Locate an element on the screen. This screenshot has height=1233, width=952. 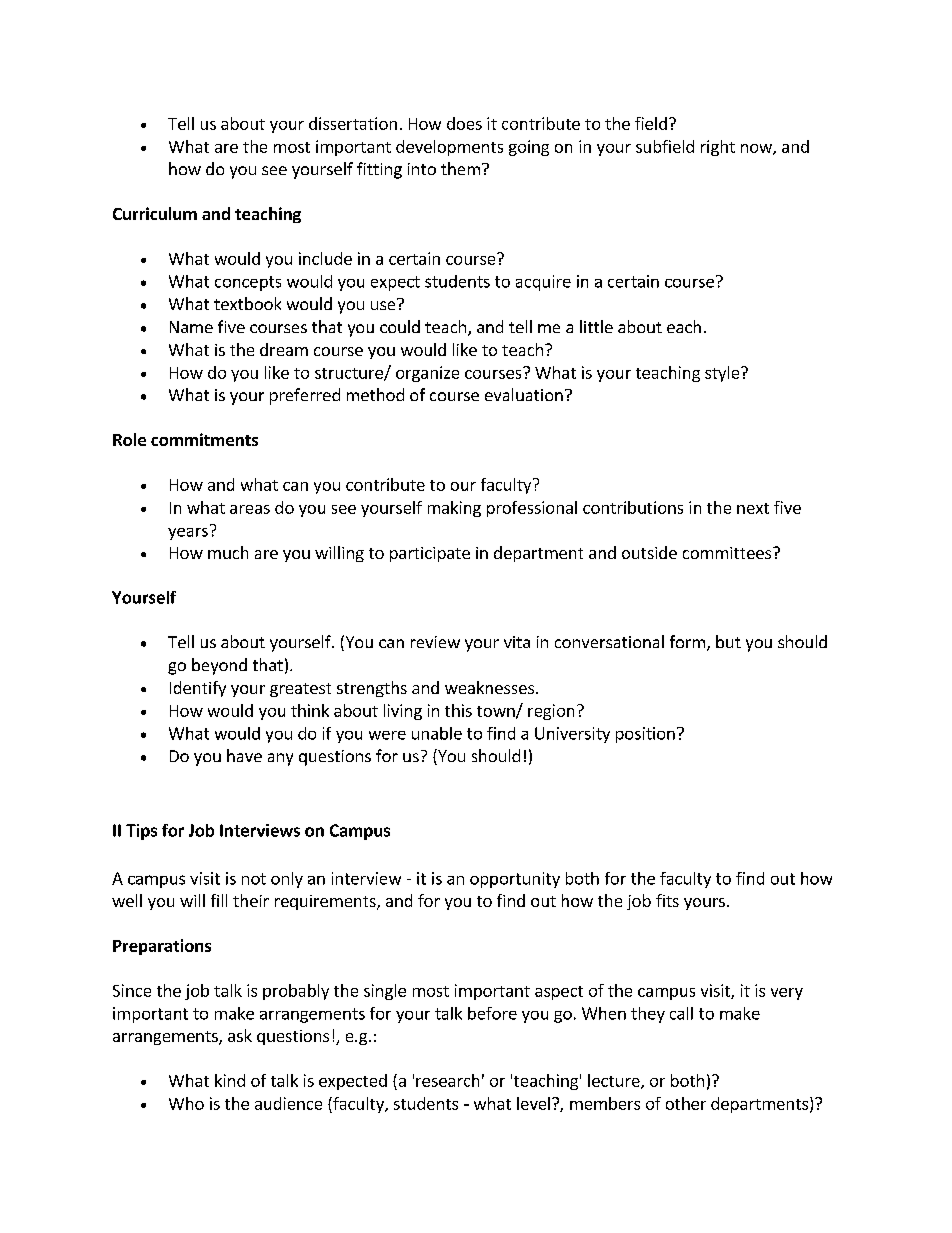
other is located at coordinates (686, 1103).
